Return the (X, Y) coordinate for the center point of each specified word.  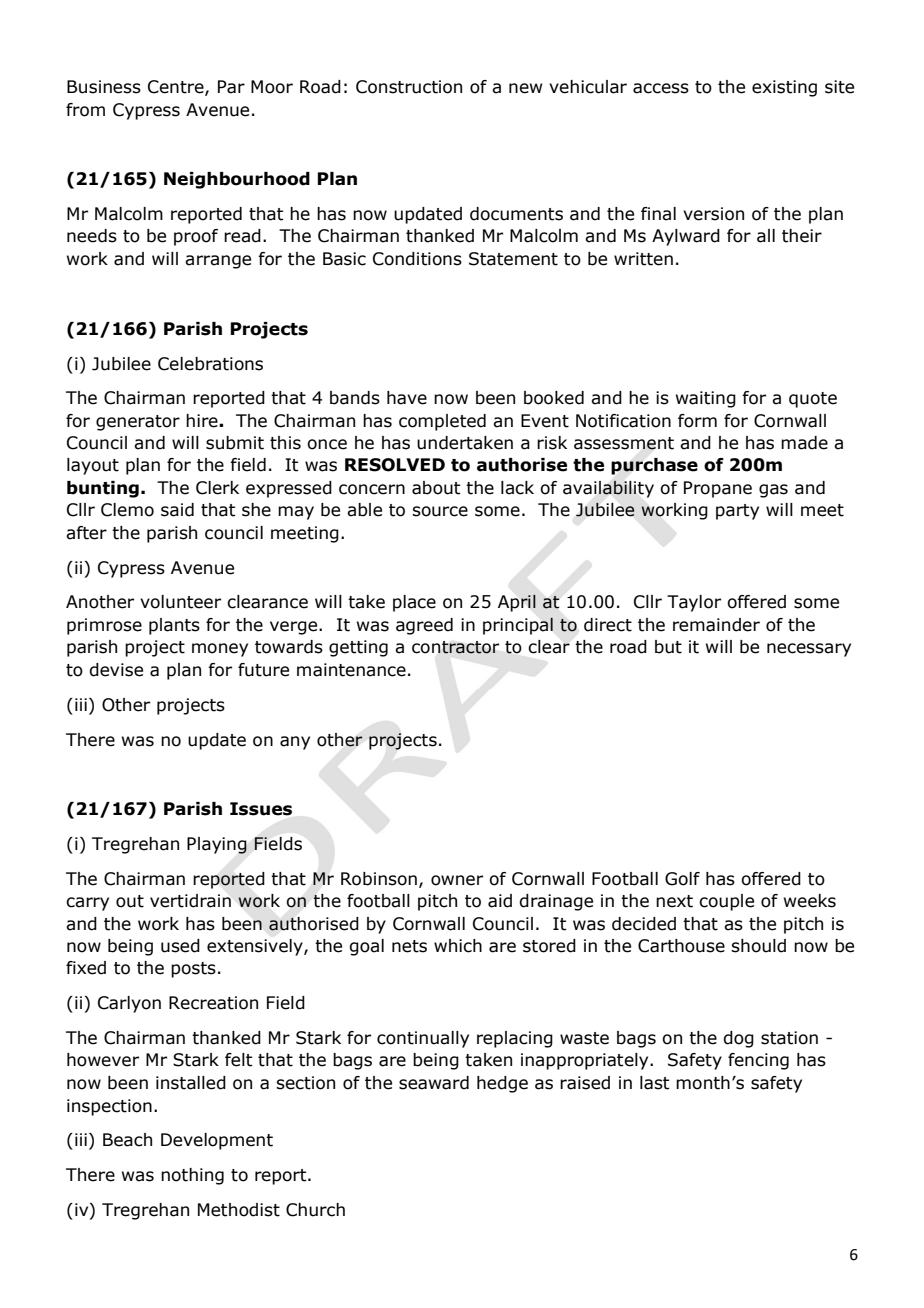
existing (784, 88)
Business (104, 87)
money (220, 650)
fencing (758, 1061)
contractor (455, 647)
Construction (409, 87)
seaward (434, 1083)
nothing (192, 1176)
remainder (716, 625)
